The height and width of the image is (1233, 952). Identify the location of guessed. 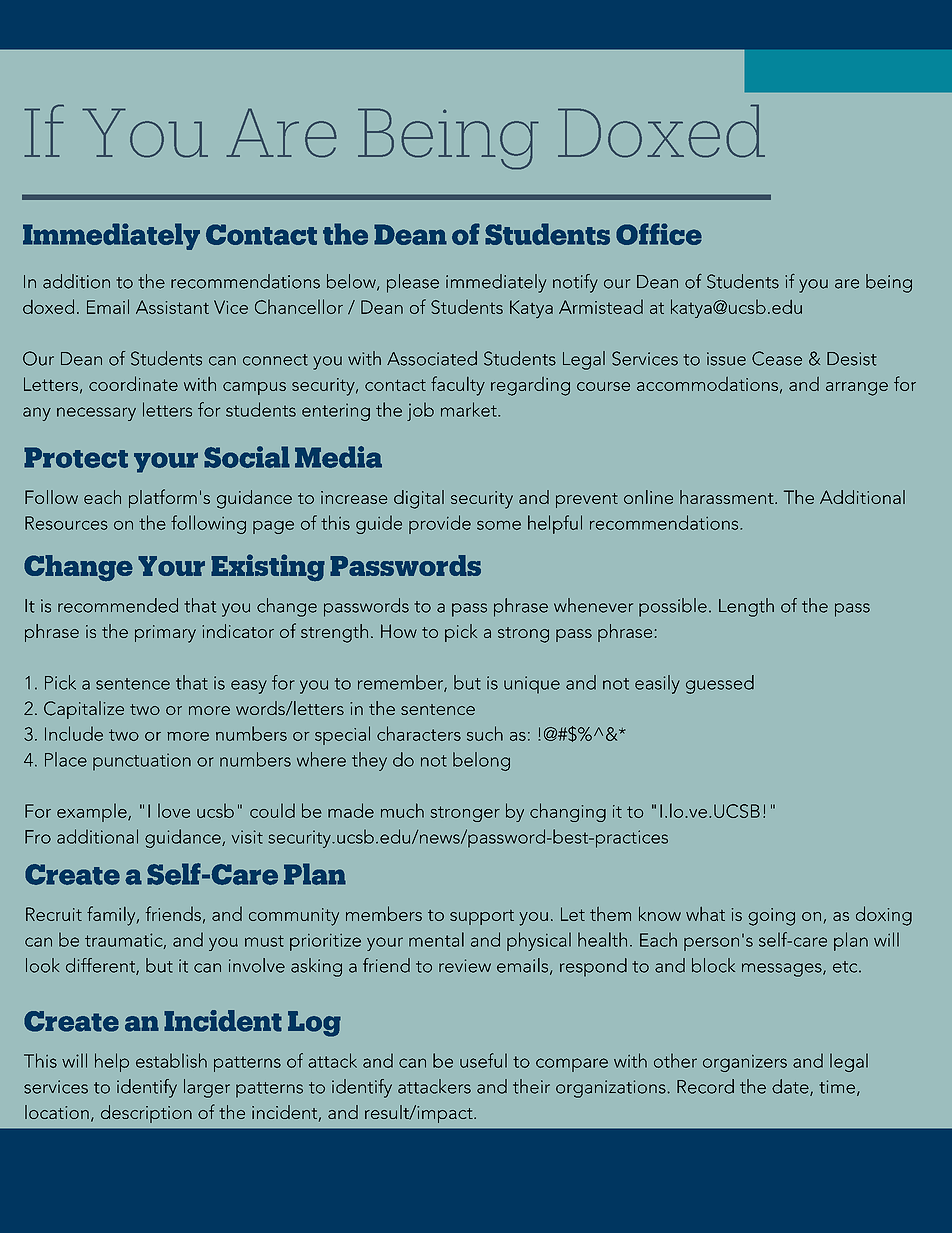
(720, 684).
